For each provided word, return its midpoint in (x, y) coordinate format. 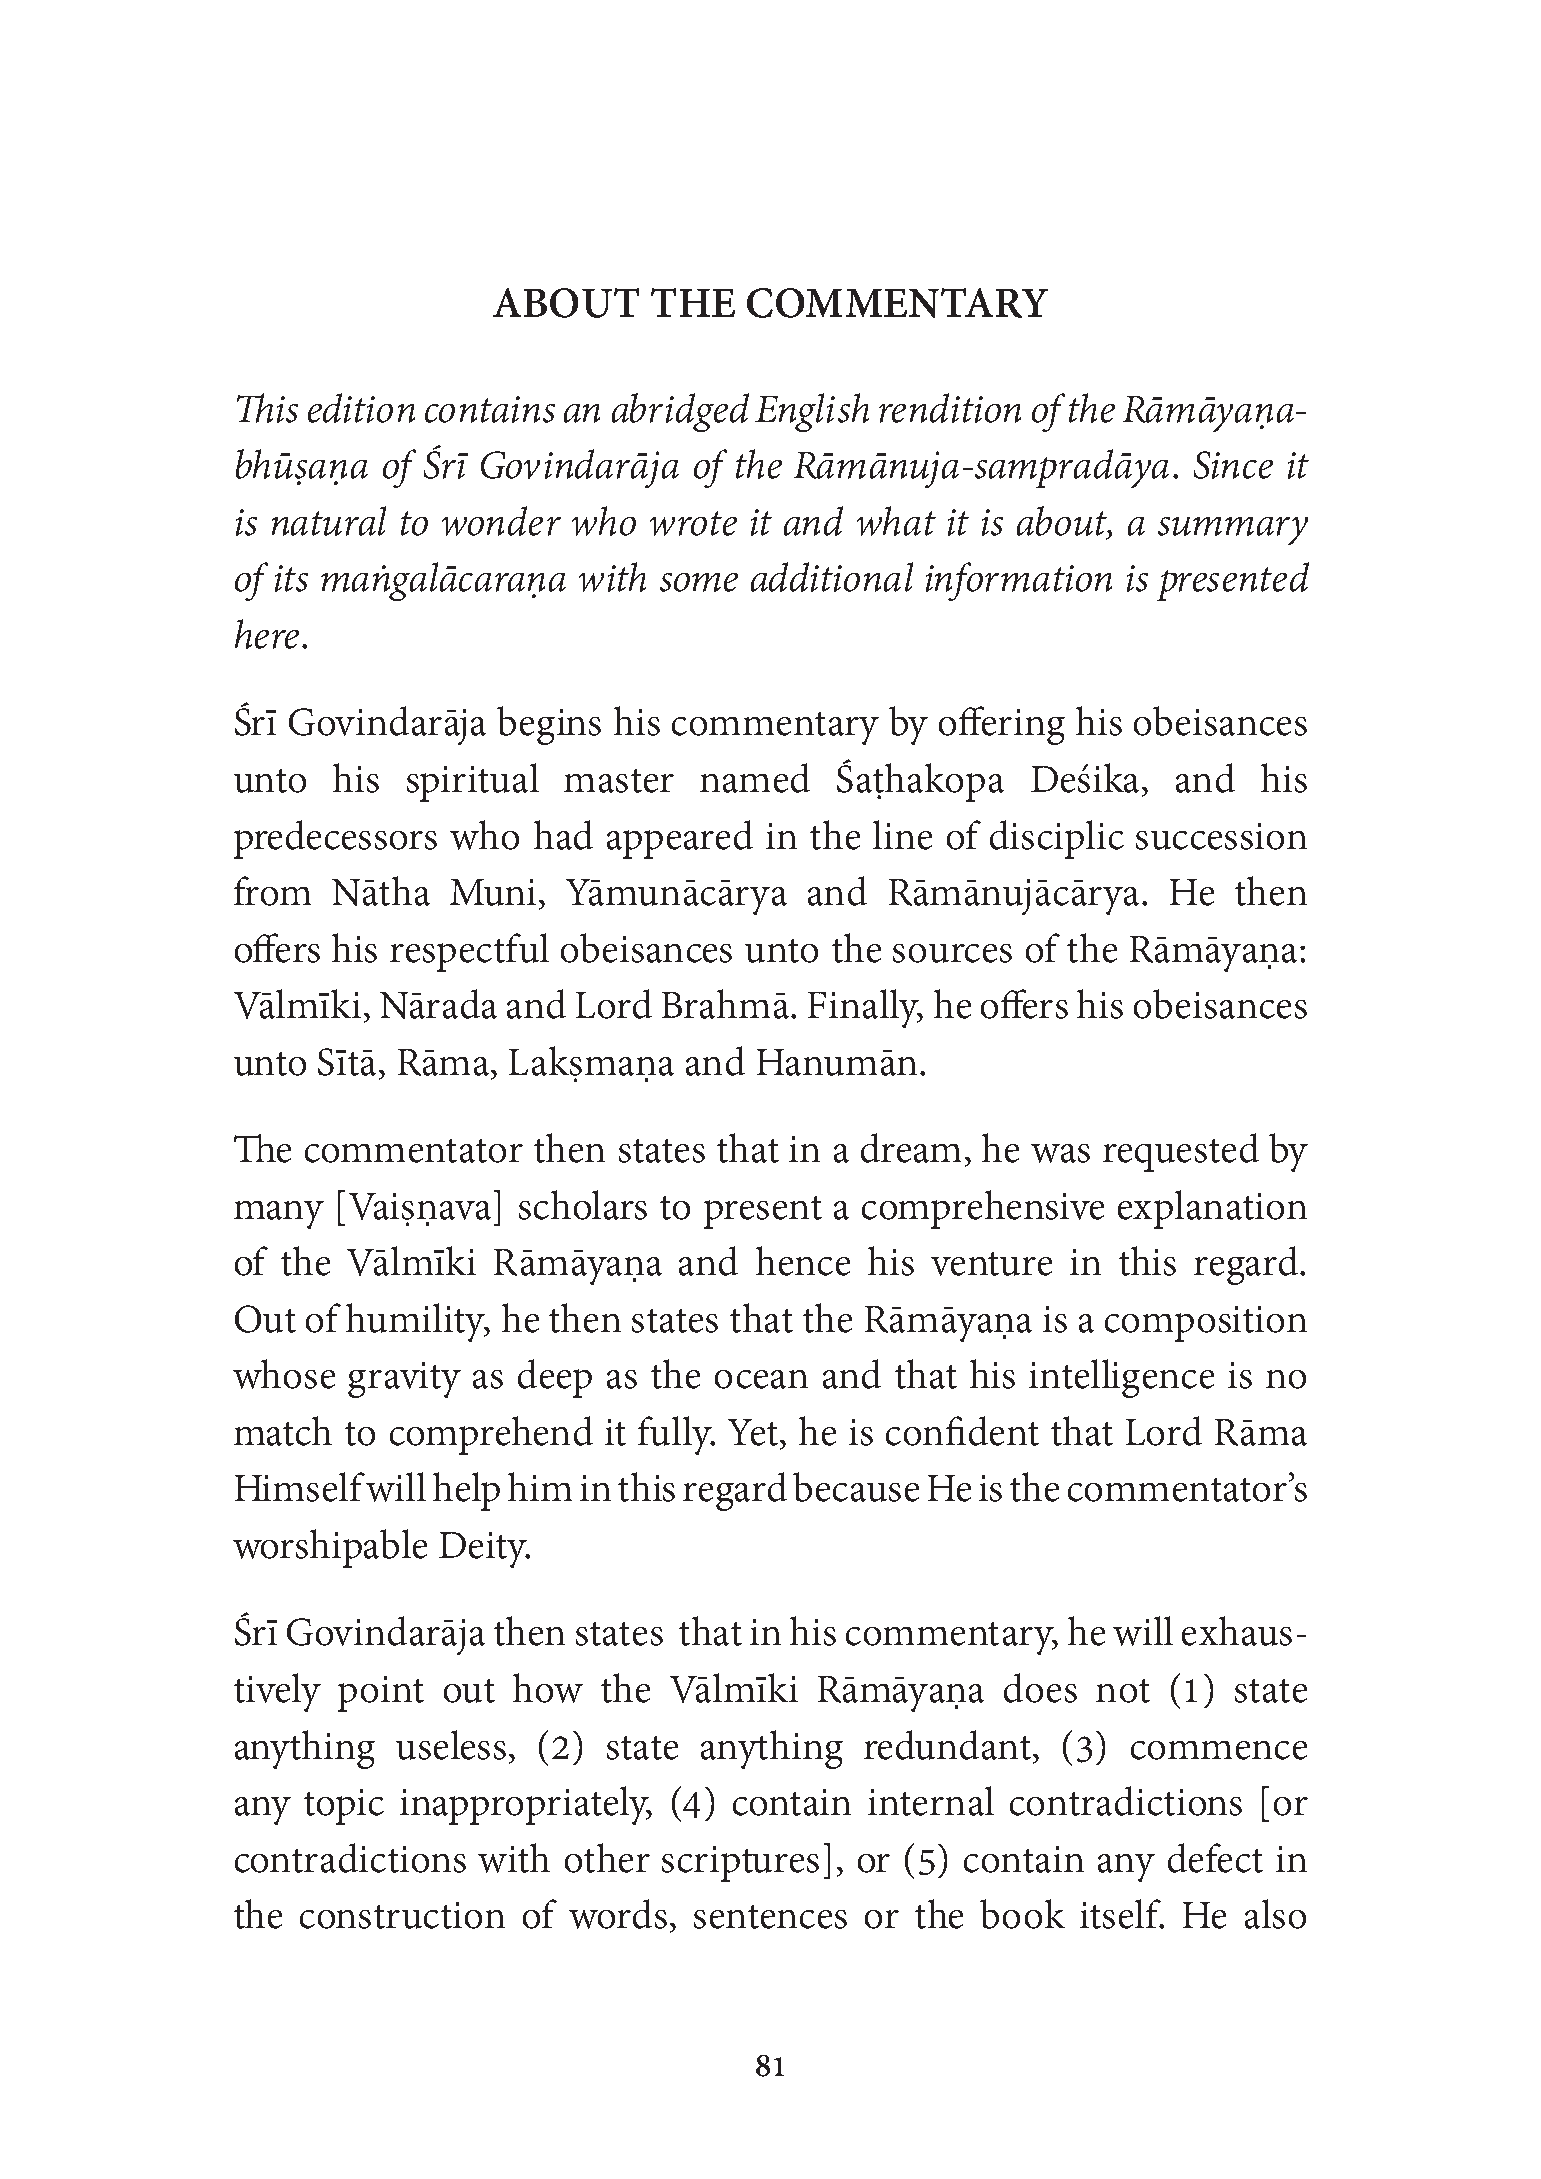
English (812, 412)
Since (1233, 465)
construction (402, 1915)
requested (1181, 1152)
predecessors (335, 839)
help (466, 1491)
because (856, 1487)
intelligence (1121, 1378)
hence (803, 1261)
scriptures (740, 1864)
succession (1221, 836)
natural (329, 521)
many (279, 1215)
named (755, 778)
